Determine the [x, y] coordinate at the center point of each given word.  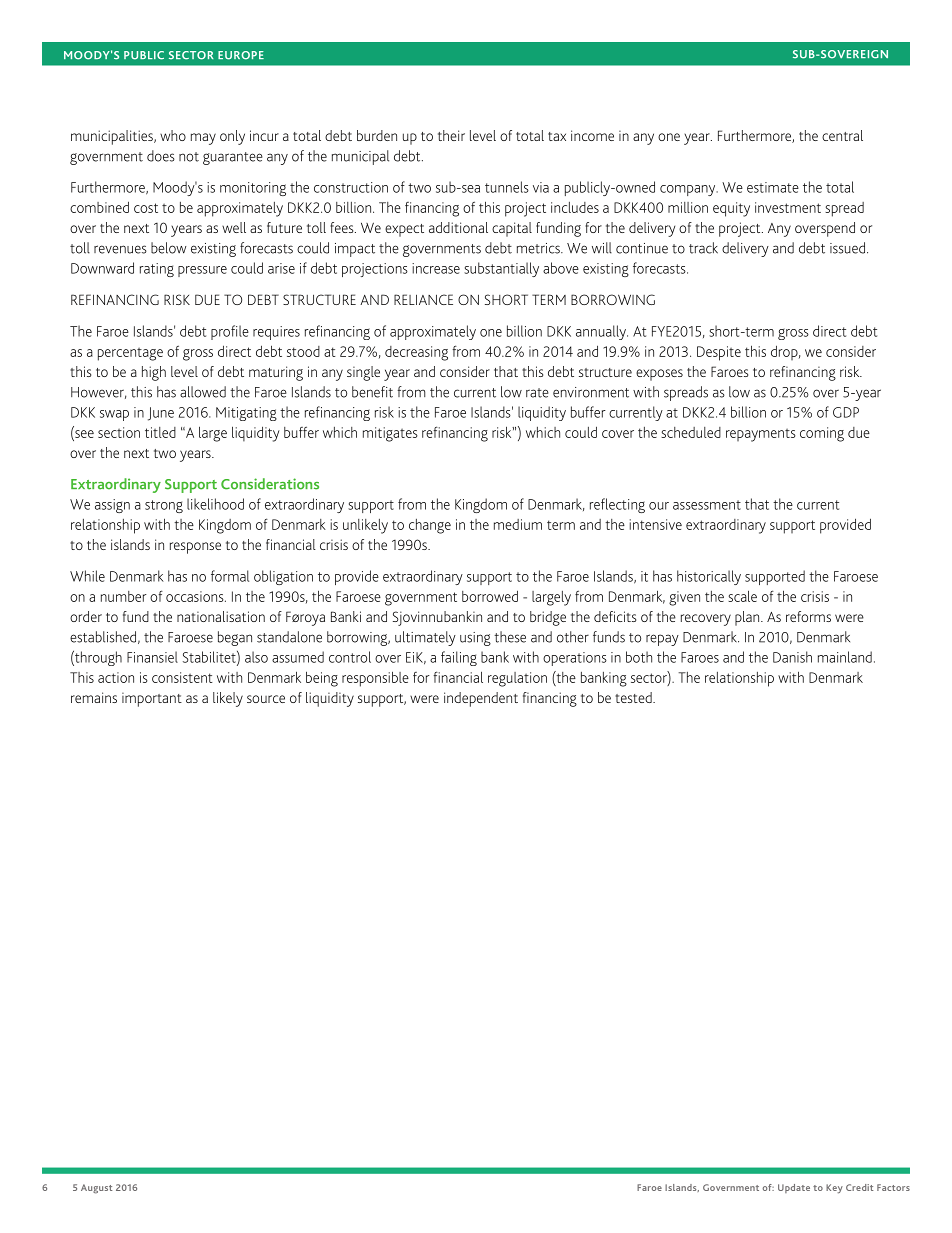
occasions [196, 596]
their [451, 135]
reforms [808, 616]
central [842, 135]
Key [834, 1189]
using [475, 639]
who [173, 135]
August [96, 1189]
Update [794, 1188]
